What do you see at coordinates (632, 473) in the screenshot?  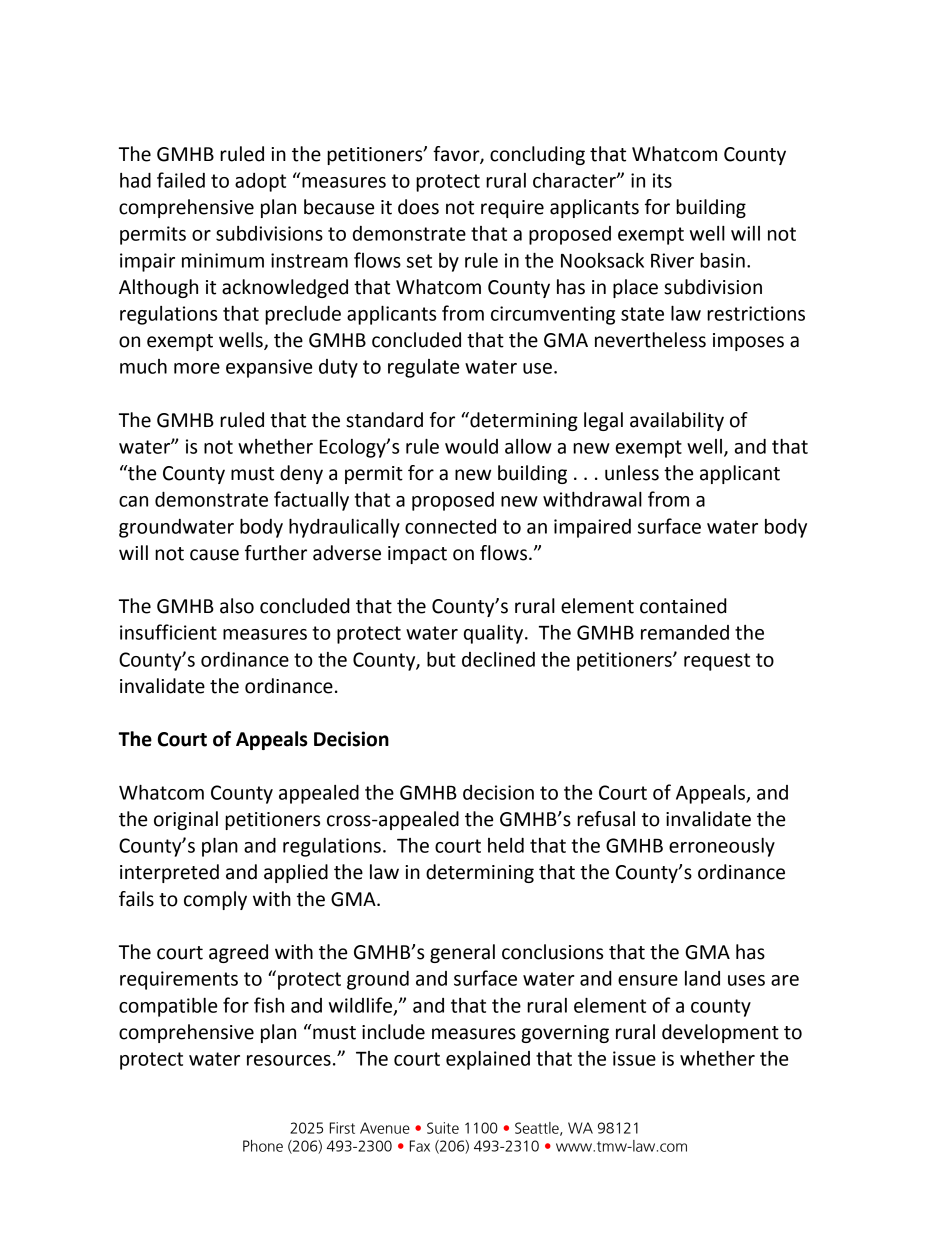 I see `unless` at bounding box center [632, 473].
